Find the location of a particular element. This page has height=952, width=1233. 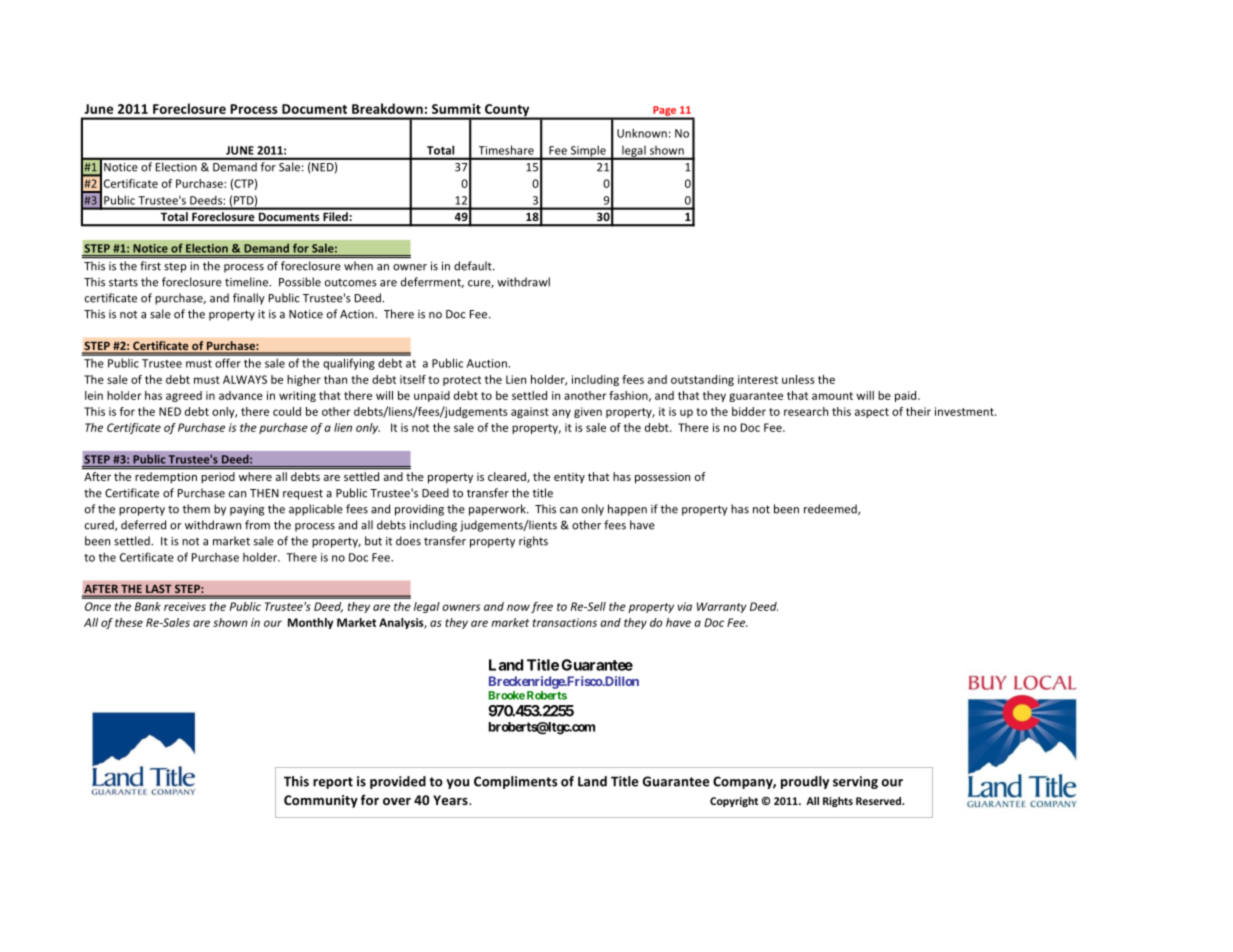

Unknown is located at coordinates (642, 133).
